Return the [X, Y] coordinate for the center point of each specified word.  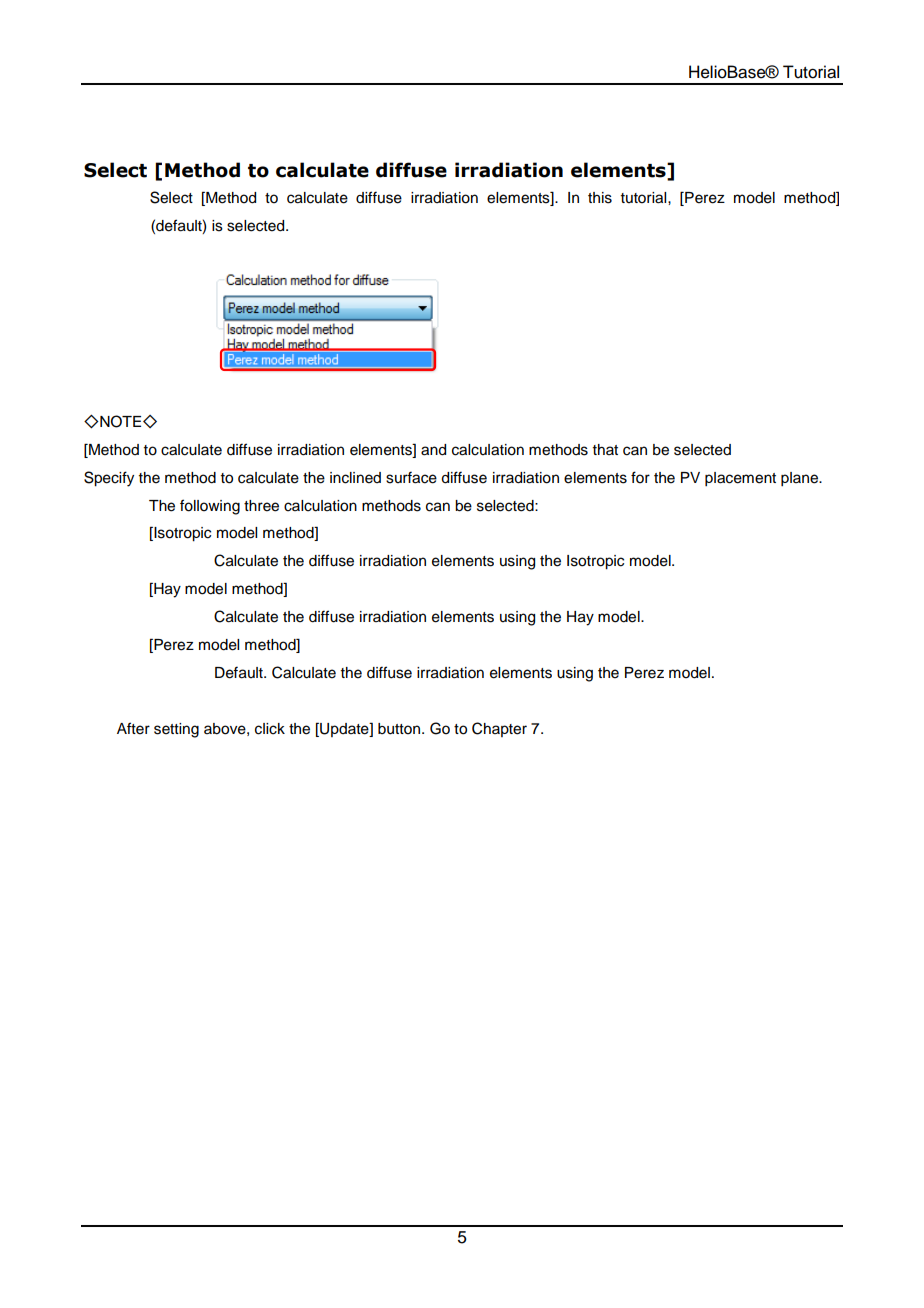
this [600, 198]
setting [176, 730]
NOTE [121, 421]
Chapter [499, 729]
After [133, 728]
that [605, 449]
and [433, 450]
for [640, 477]
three [261, 506]
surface [411, 477]
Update [344, 730]
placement [740, 479]
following [210, 507]
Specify [109, 479]
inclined [355, 478]
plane [801, 479]
